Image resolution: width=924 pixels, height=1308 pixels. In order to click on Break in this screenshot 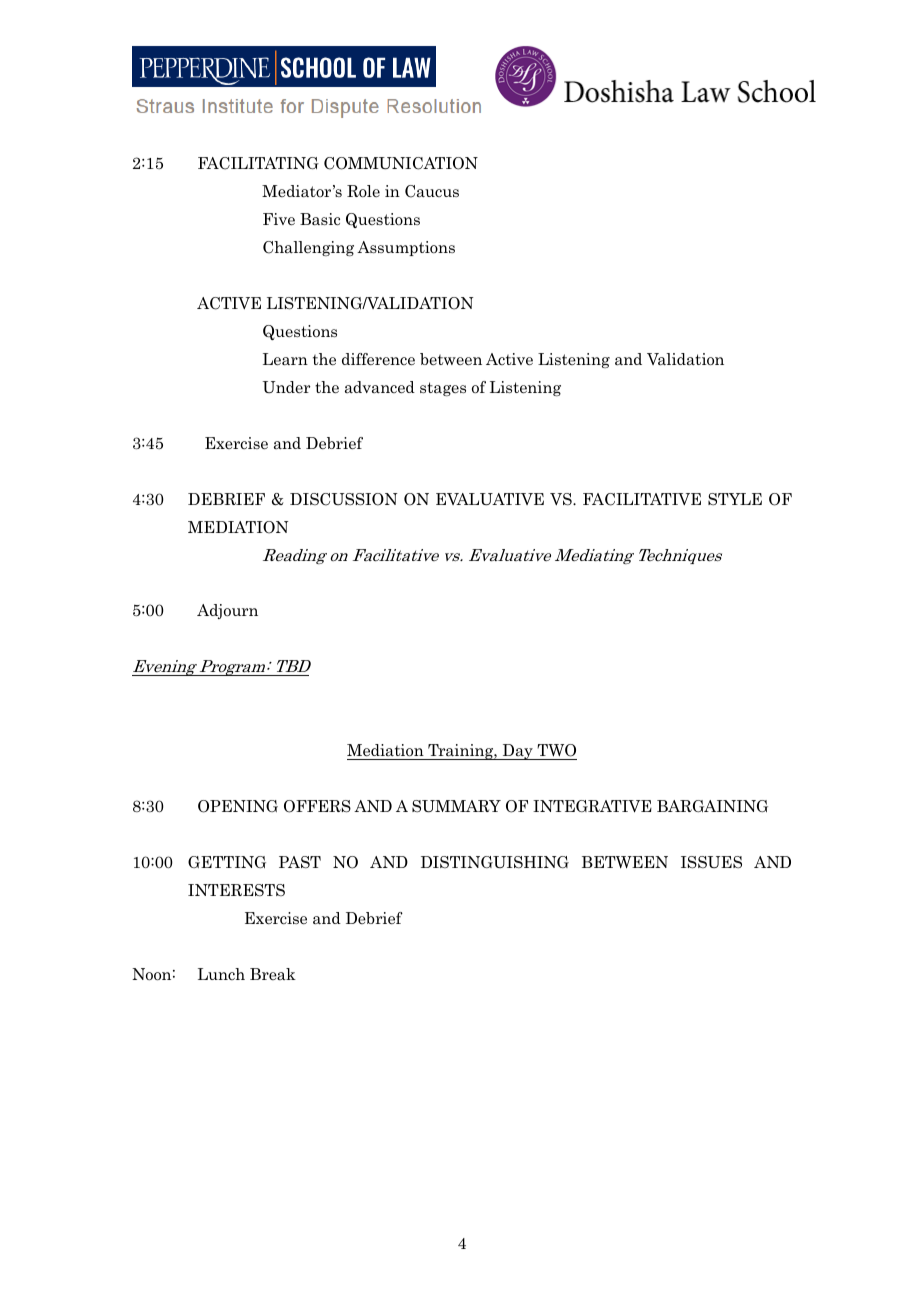, I will do `click(273, 974)`.
